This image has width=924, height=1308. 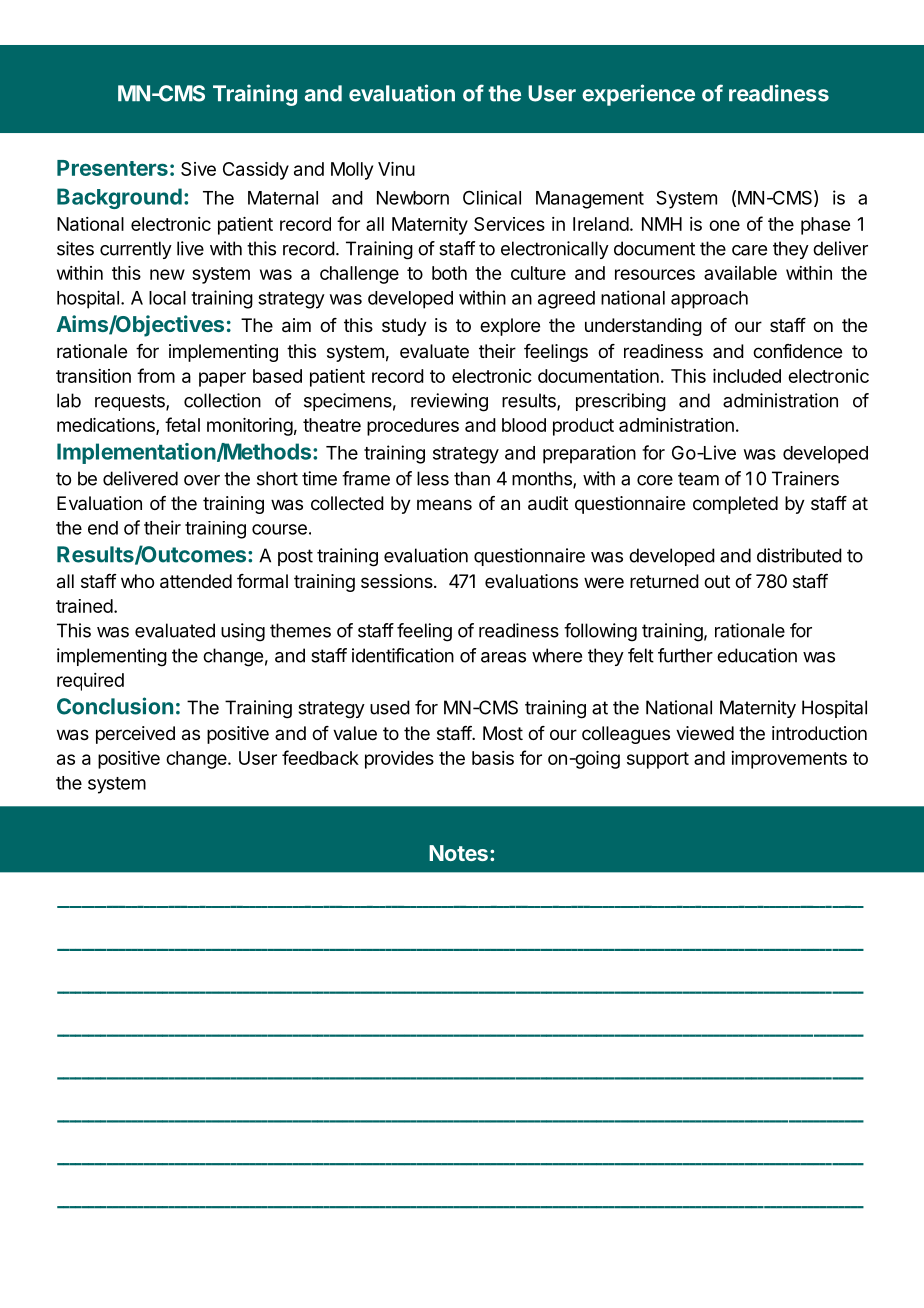 What do you see at coordinates (698, 479) in the image?
I see `team` at bounding box center [698, 479].
